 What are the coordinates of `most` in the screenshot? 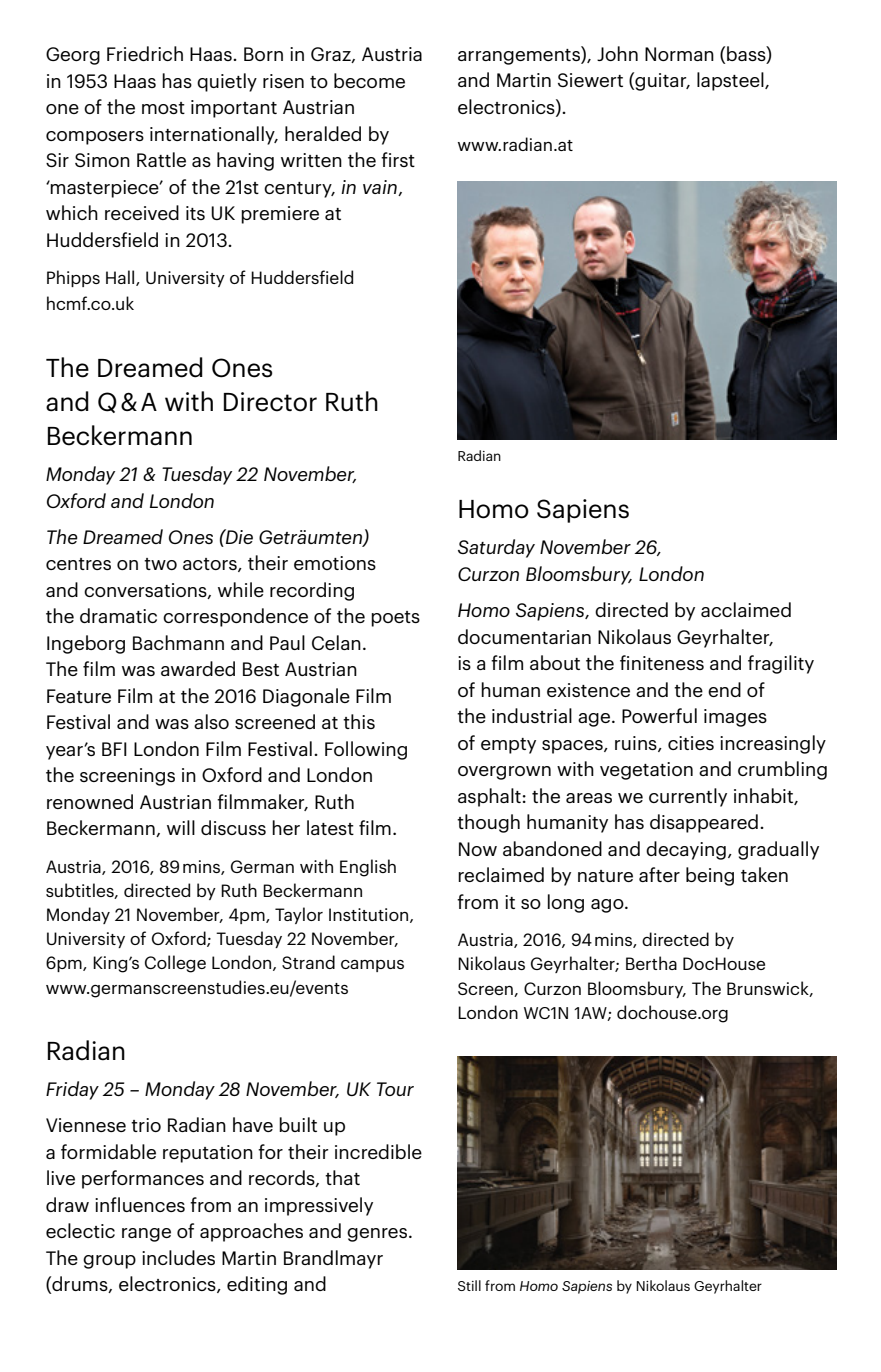 It's located at (163, 108).
